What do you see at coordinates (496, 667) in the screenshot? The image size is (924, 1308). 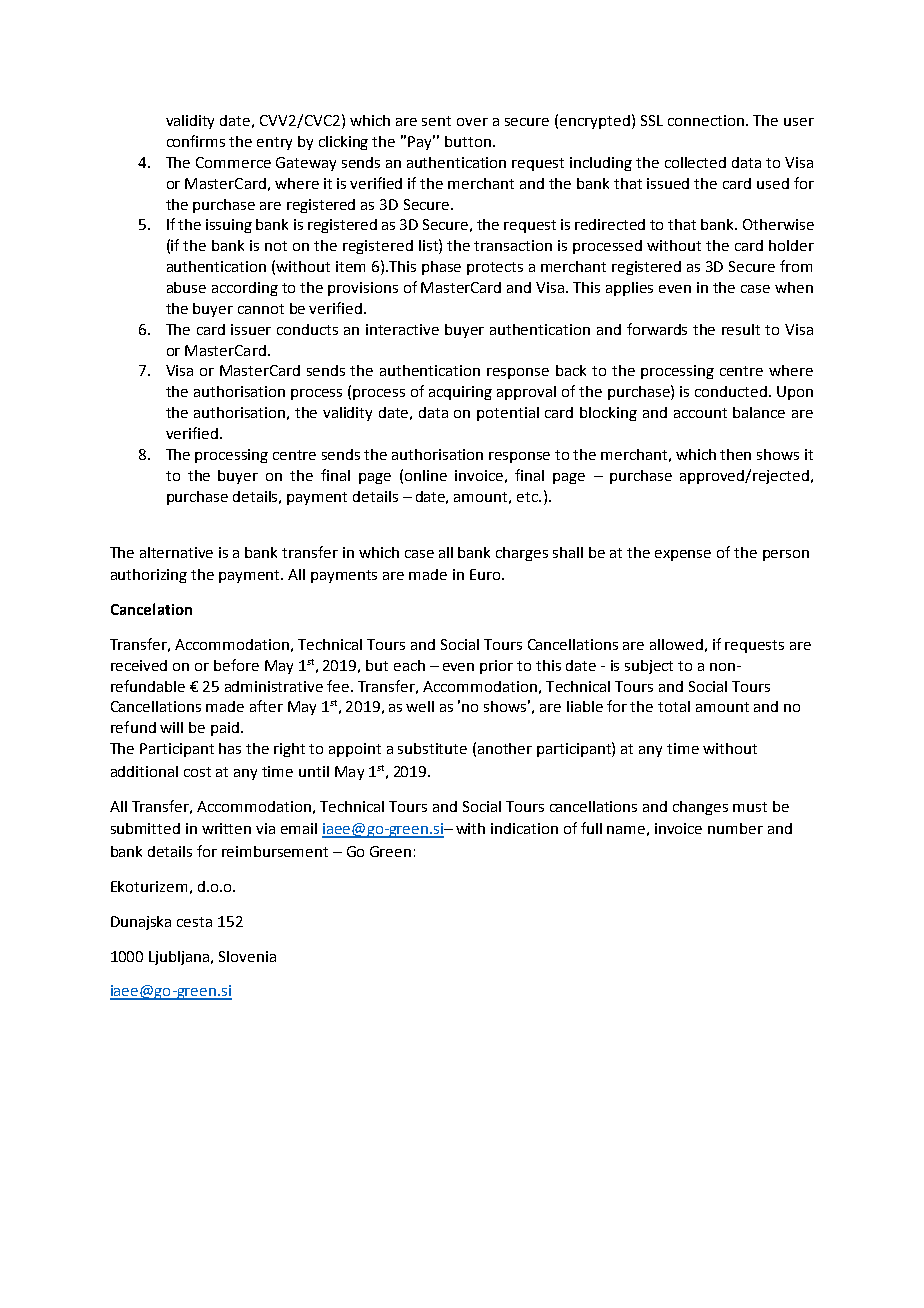 I see `prior` at bounding box center [496, 667].
